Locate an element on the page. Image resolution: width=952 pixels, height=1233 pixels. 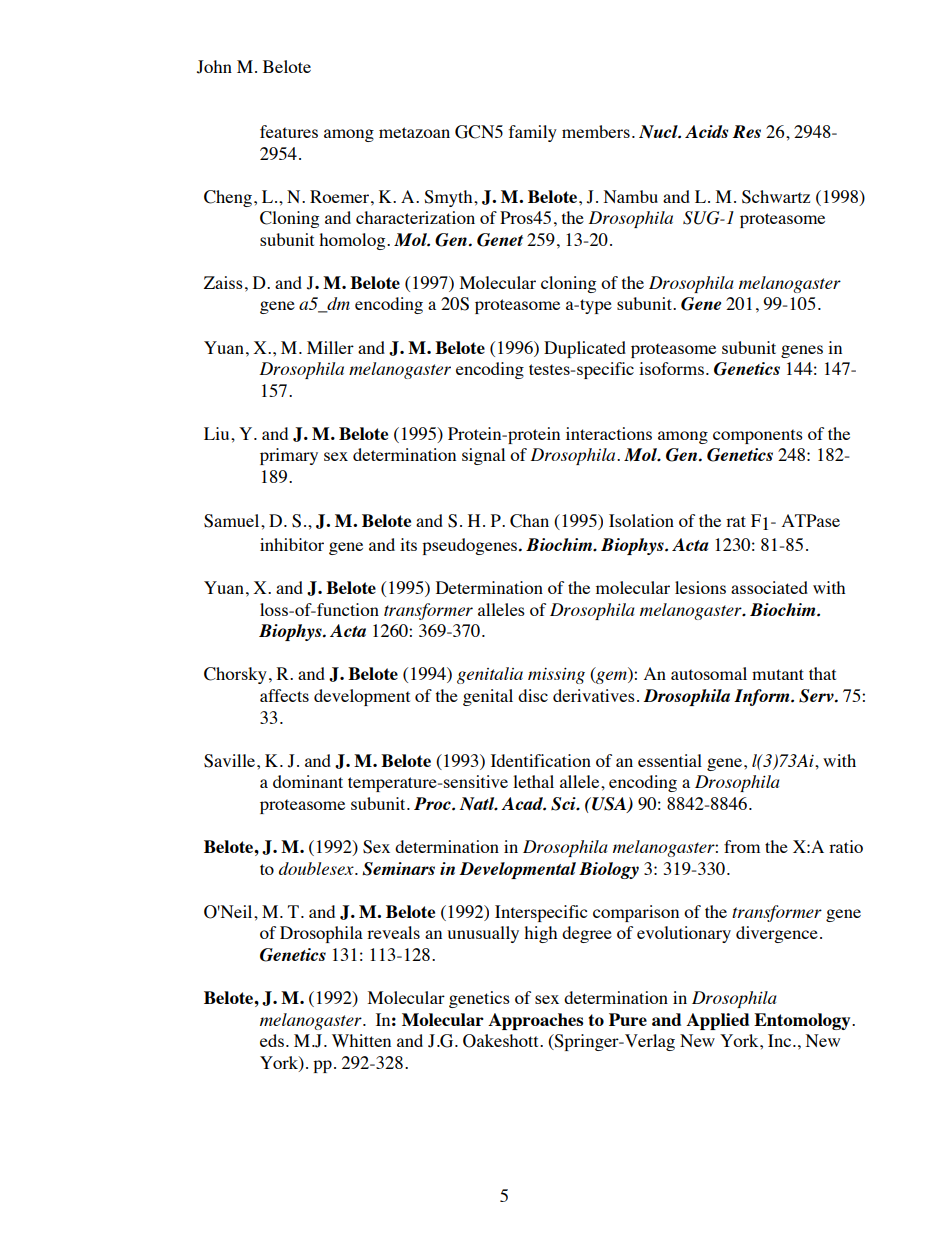
family is located at coordinates (533, 133).
